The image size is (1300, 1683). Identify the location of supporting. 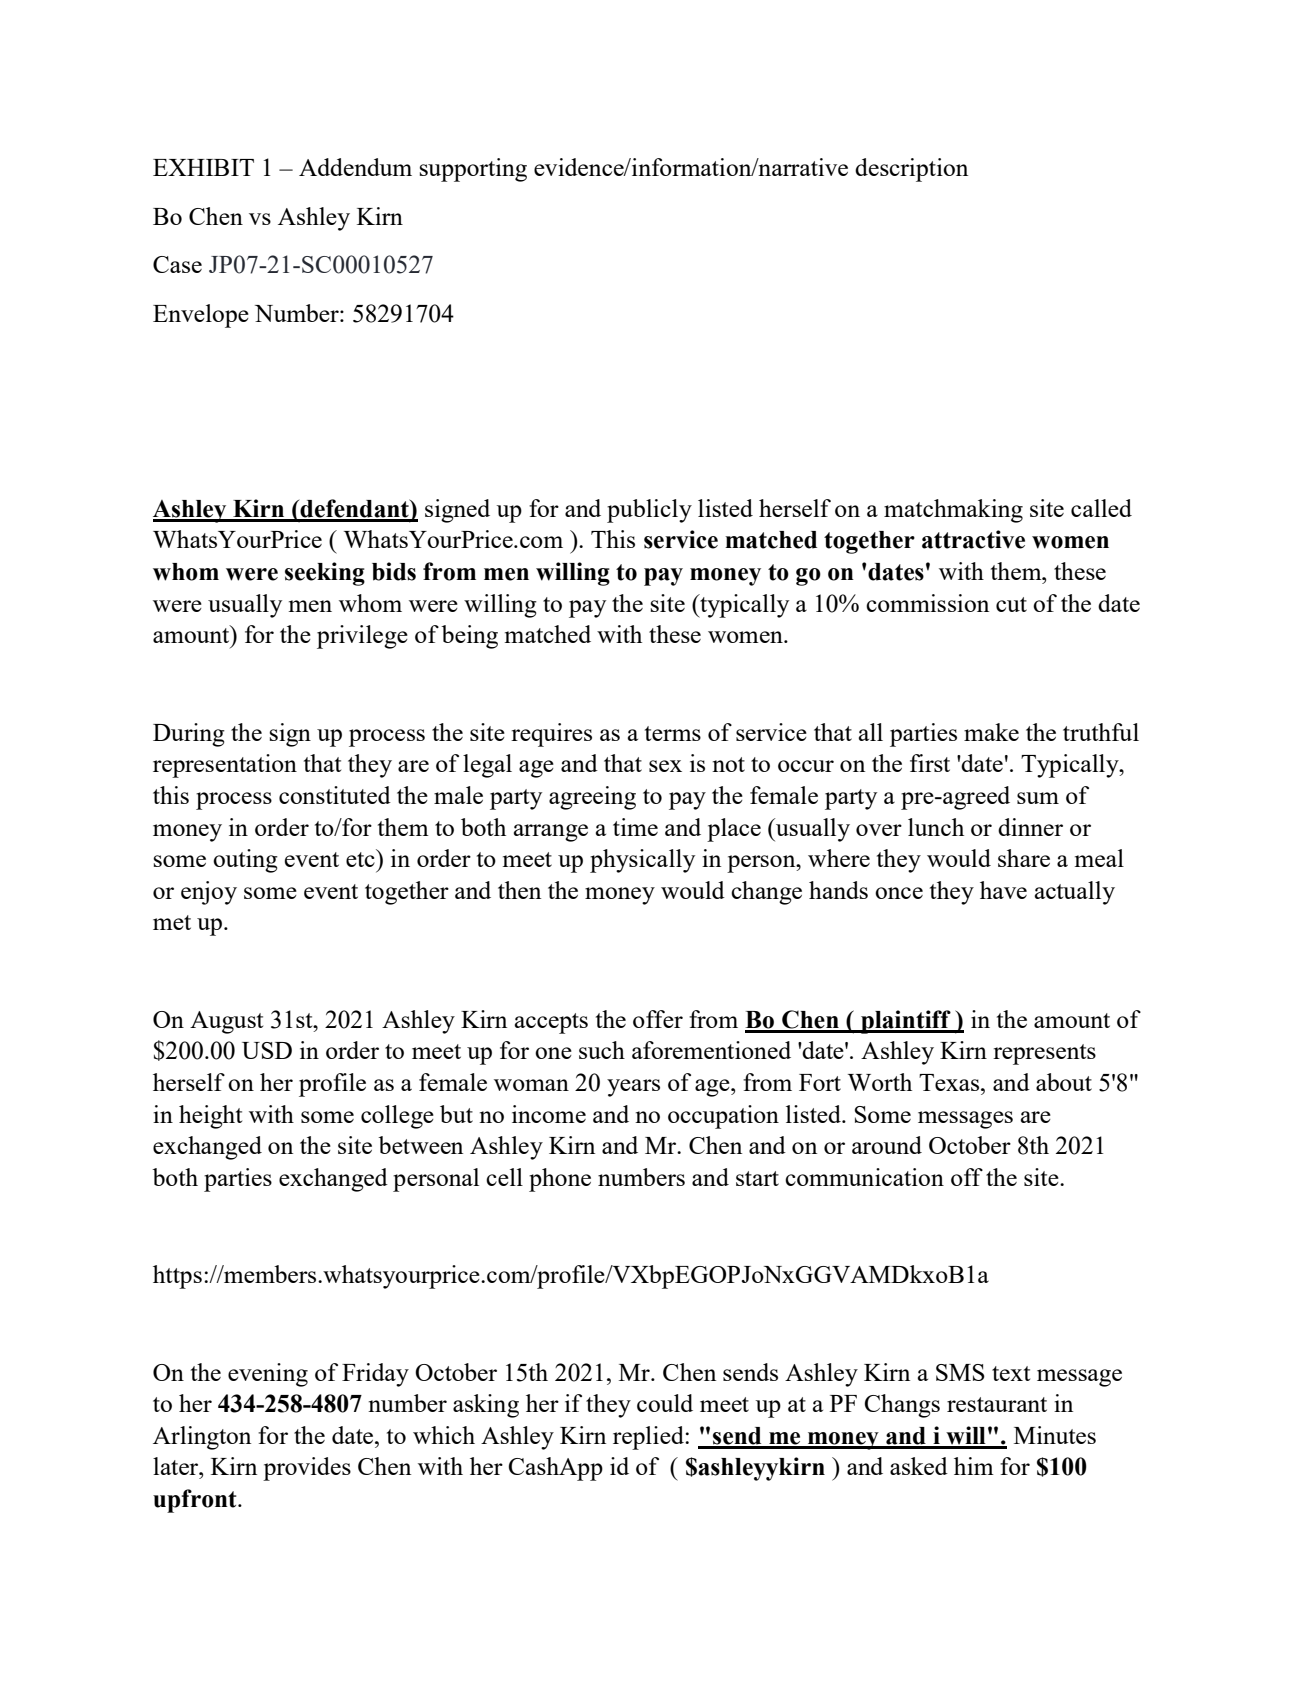
(473, 170).
